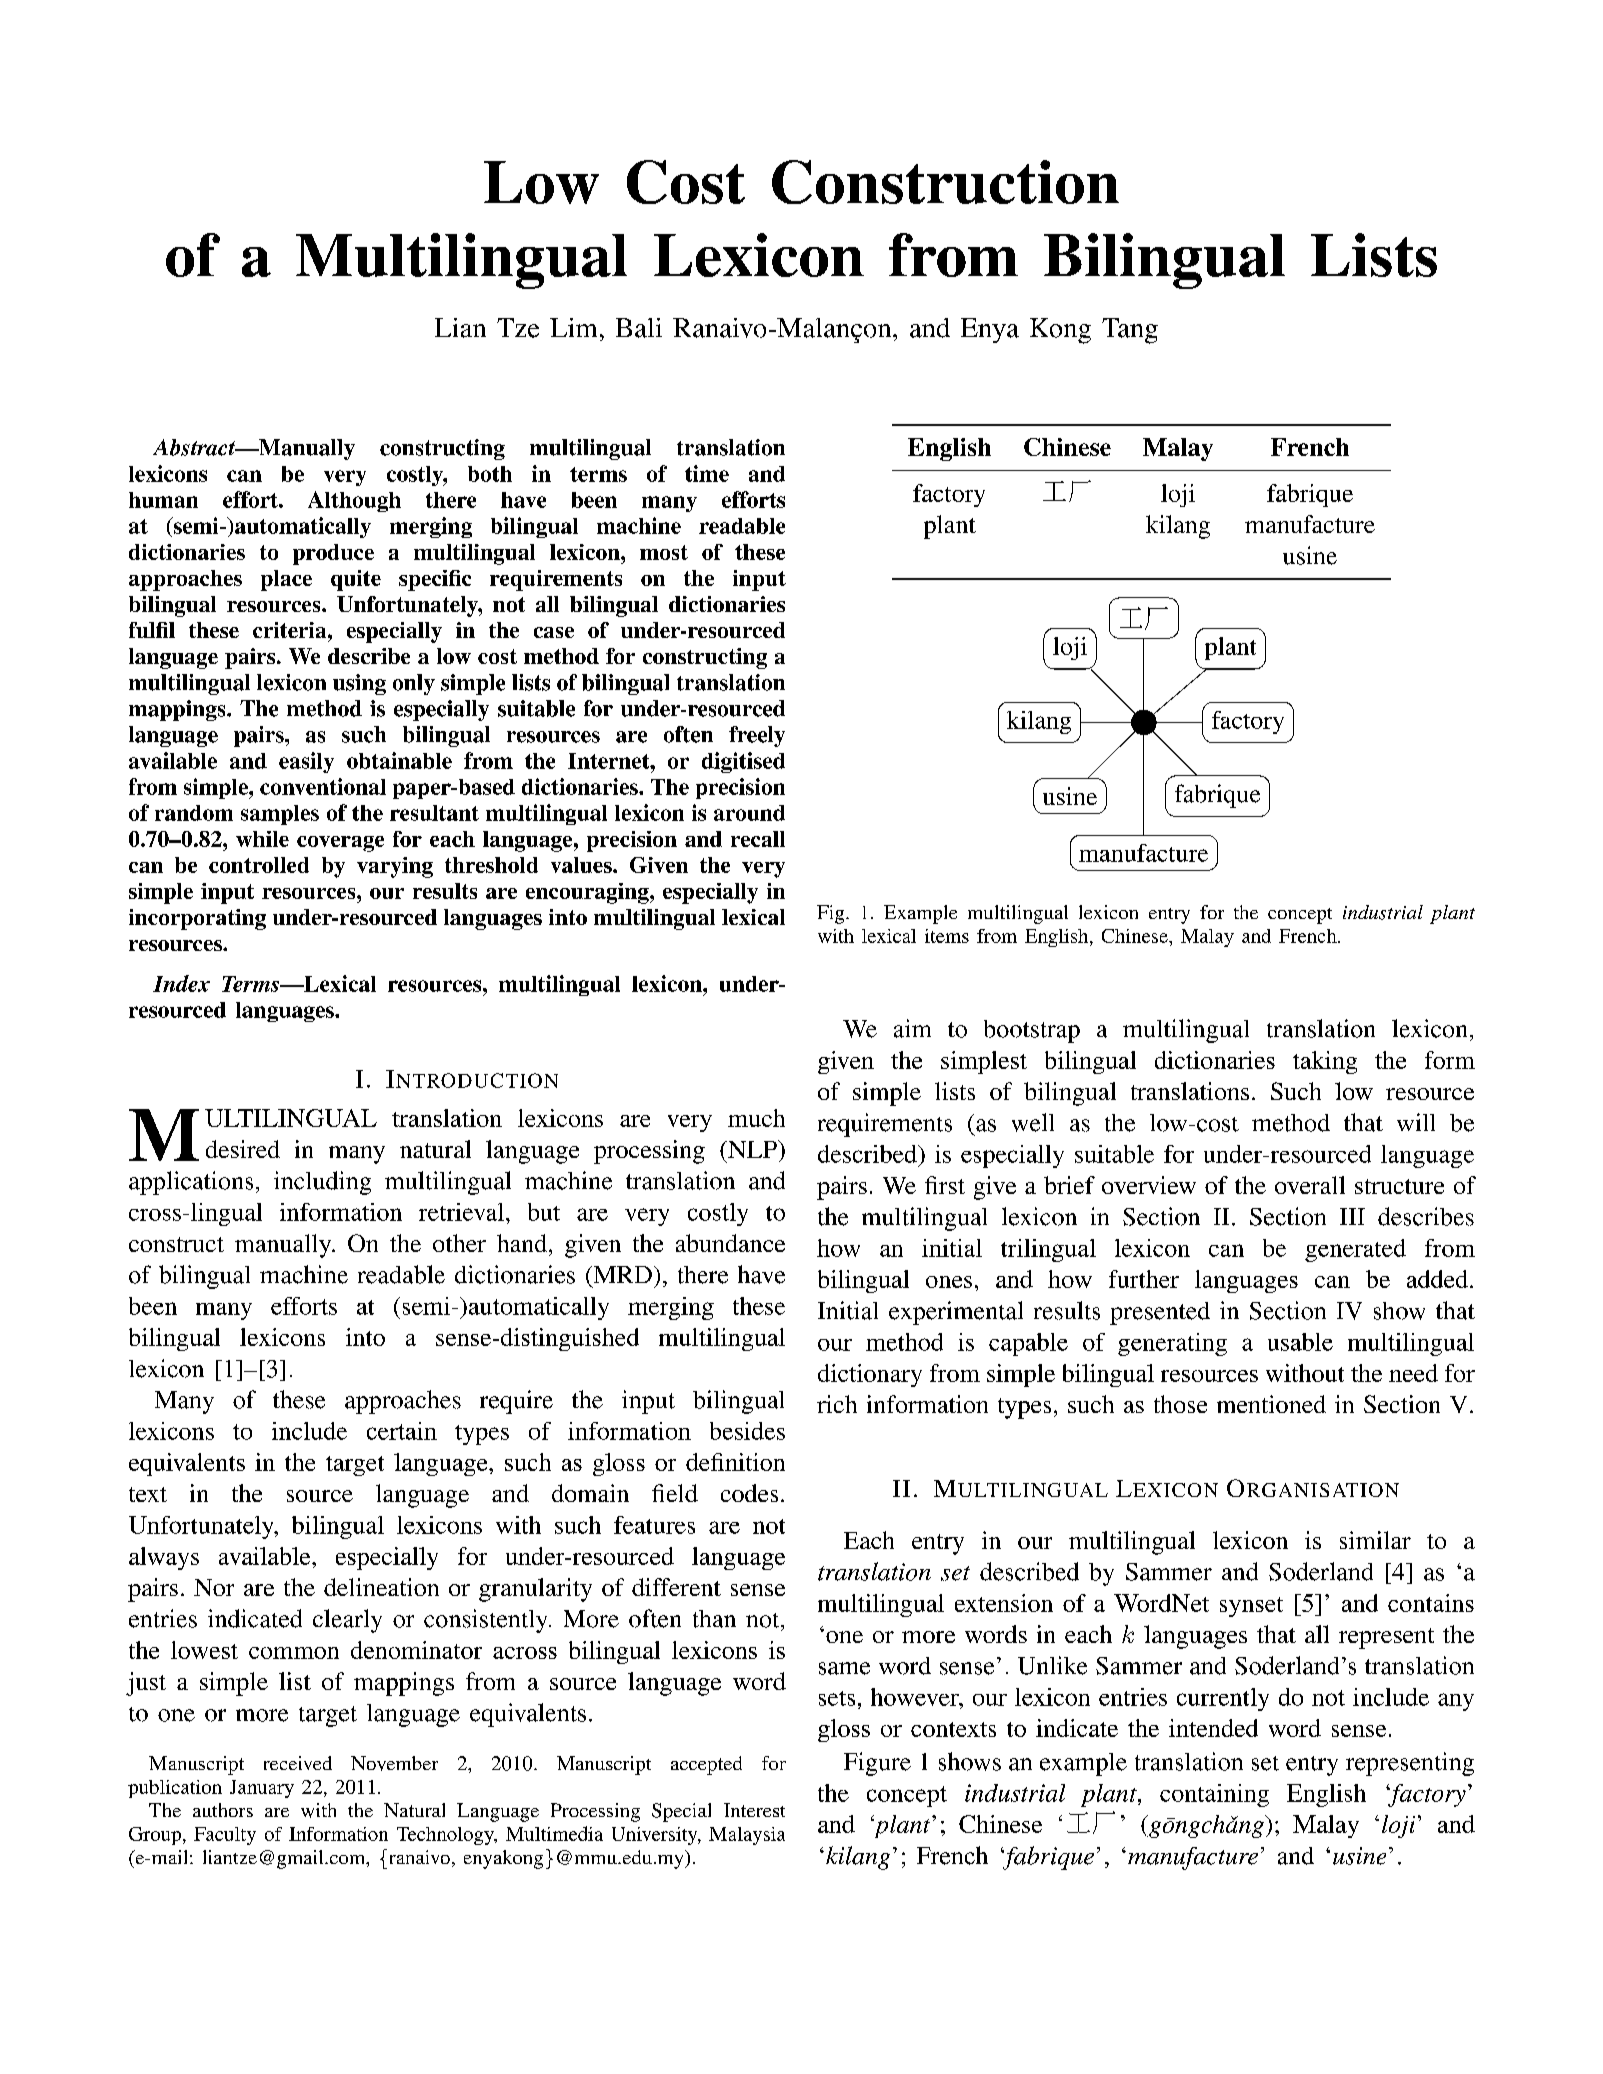  What do you see at coordinates (1130, 331) in the screenshot?
I see `Tang` at bounding box center [1130, 331].
